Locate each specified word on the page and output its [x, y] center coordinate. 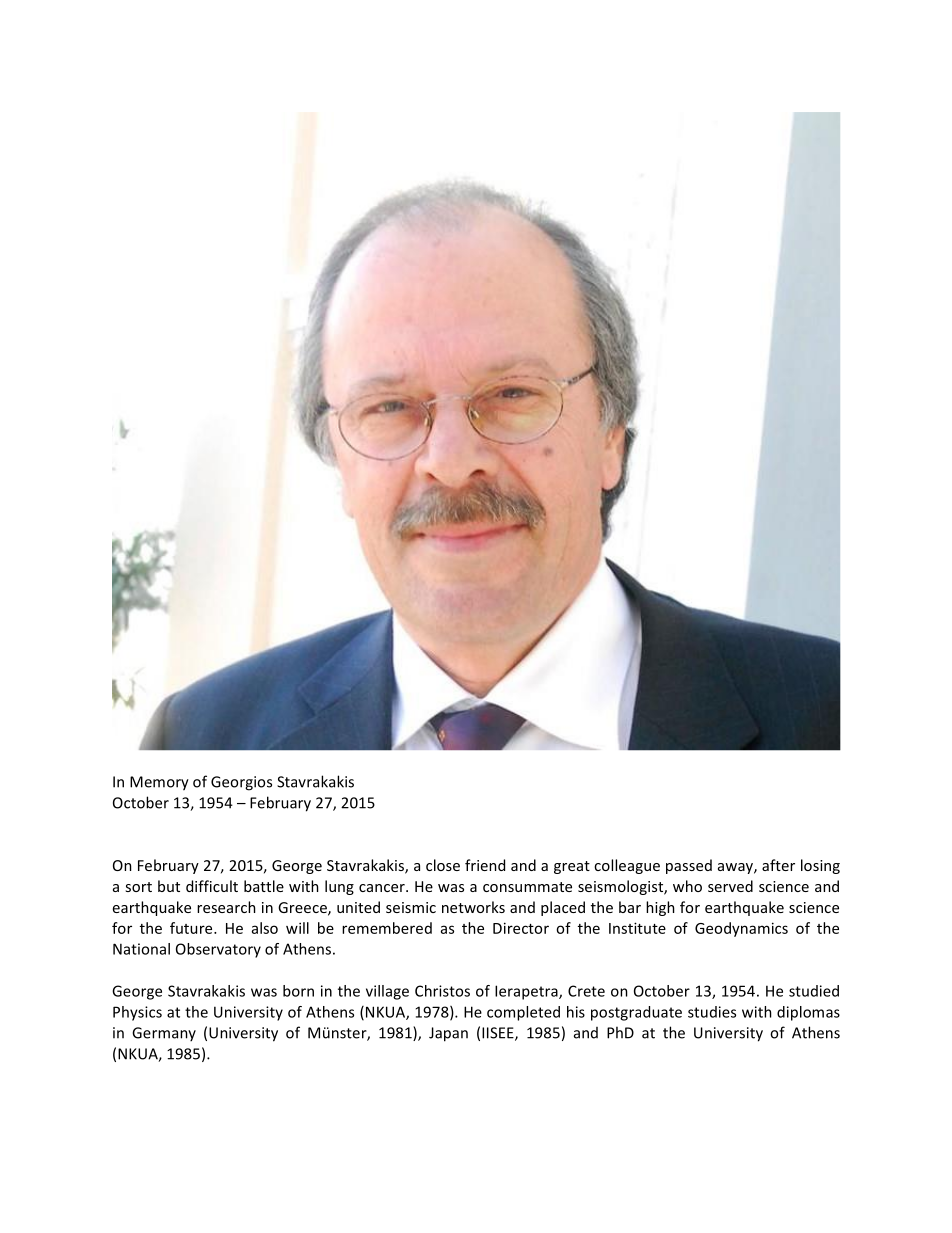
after [778, 865]
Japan [448, 1034]
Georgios [241, 783]
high [660, 908]
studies [712, 1012]
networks [473, 907]
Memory [159, 783]
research [226, 907]
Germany [164, 1034]
